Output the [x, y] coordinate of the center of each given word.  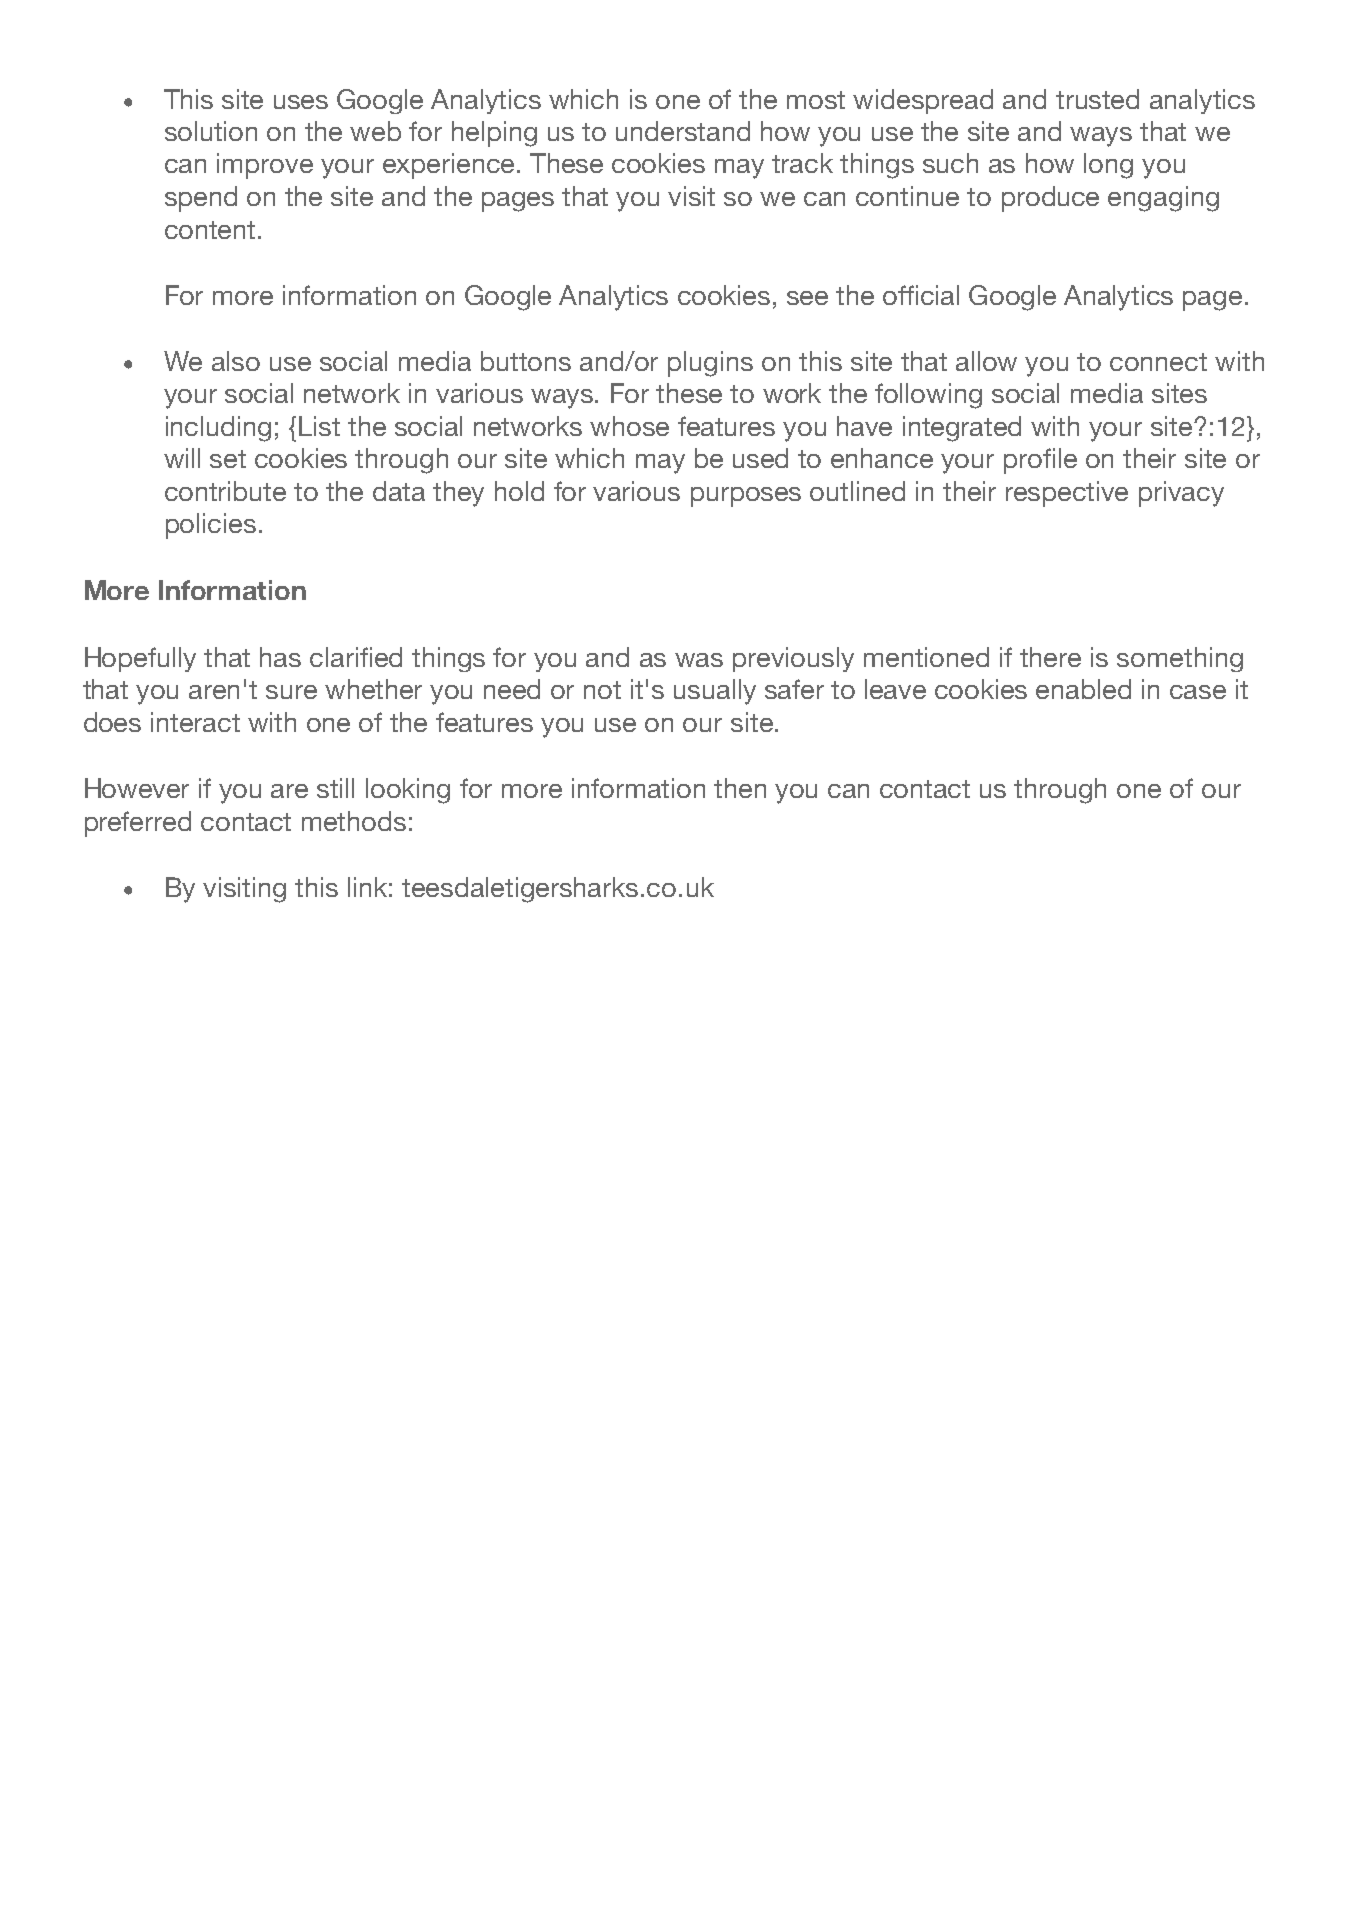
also [236, 361]
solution [211, 131]
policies [211, 526]
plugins [710, 364]
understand [683, 131]
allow [986, 361]
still [335, 788]
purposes [746, 497]
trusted [1097, 99]
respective [1067, 494]
